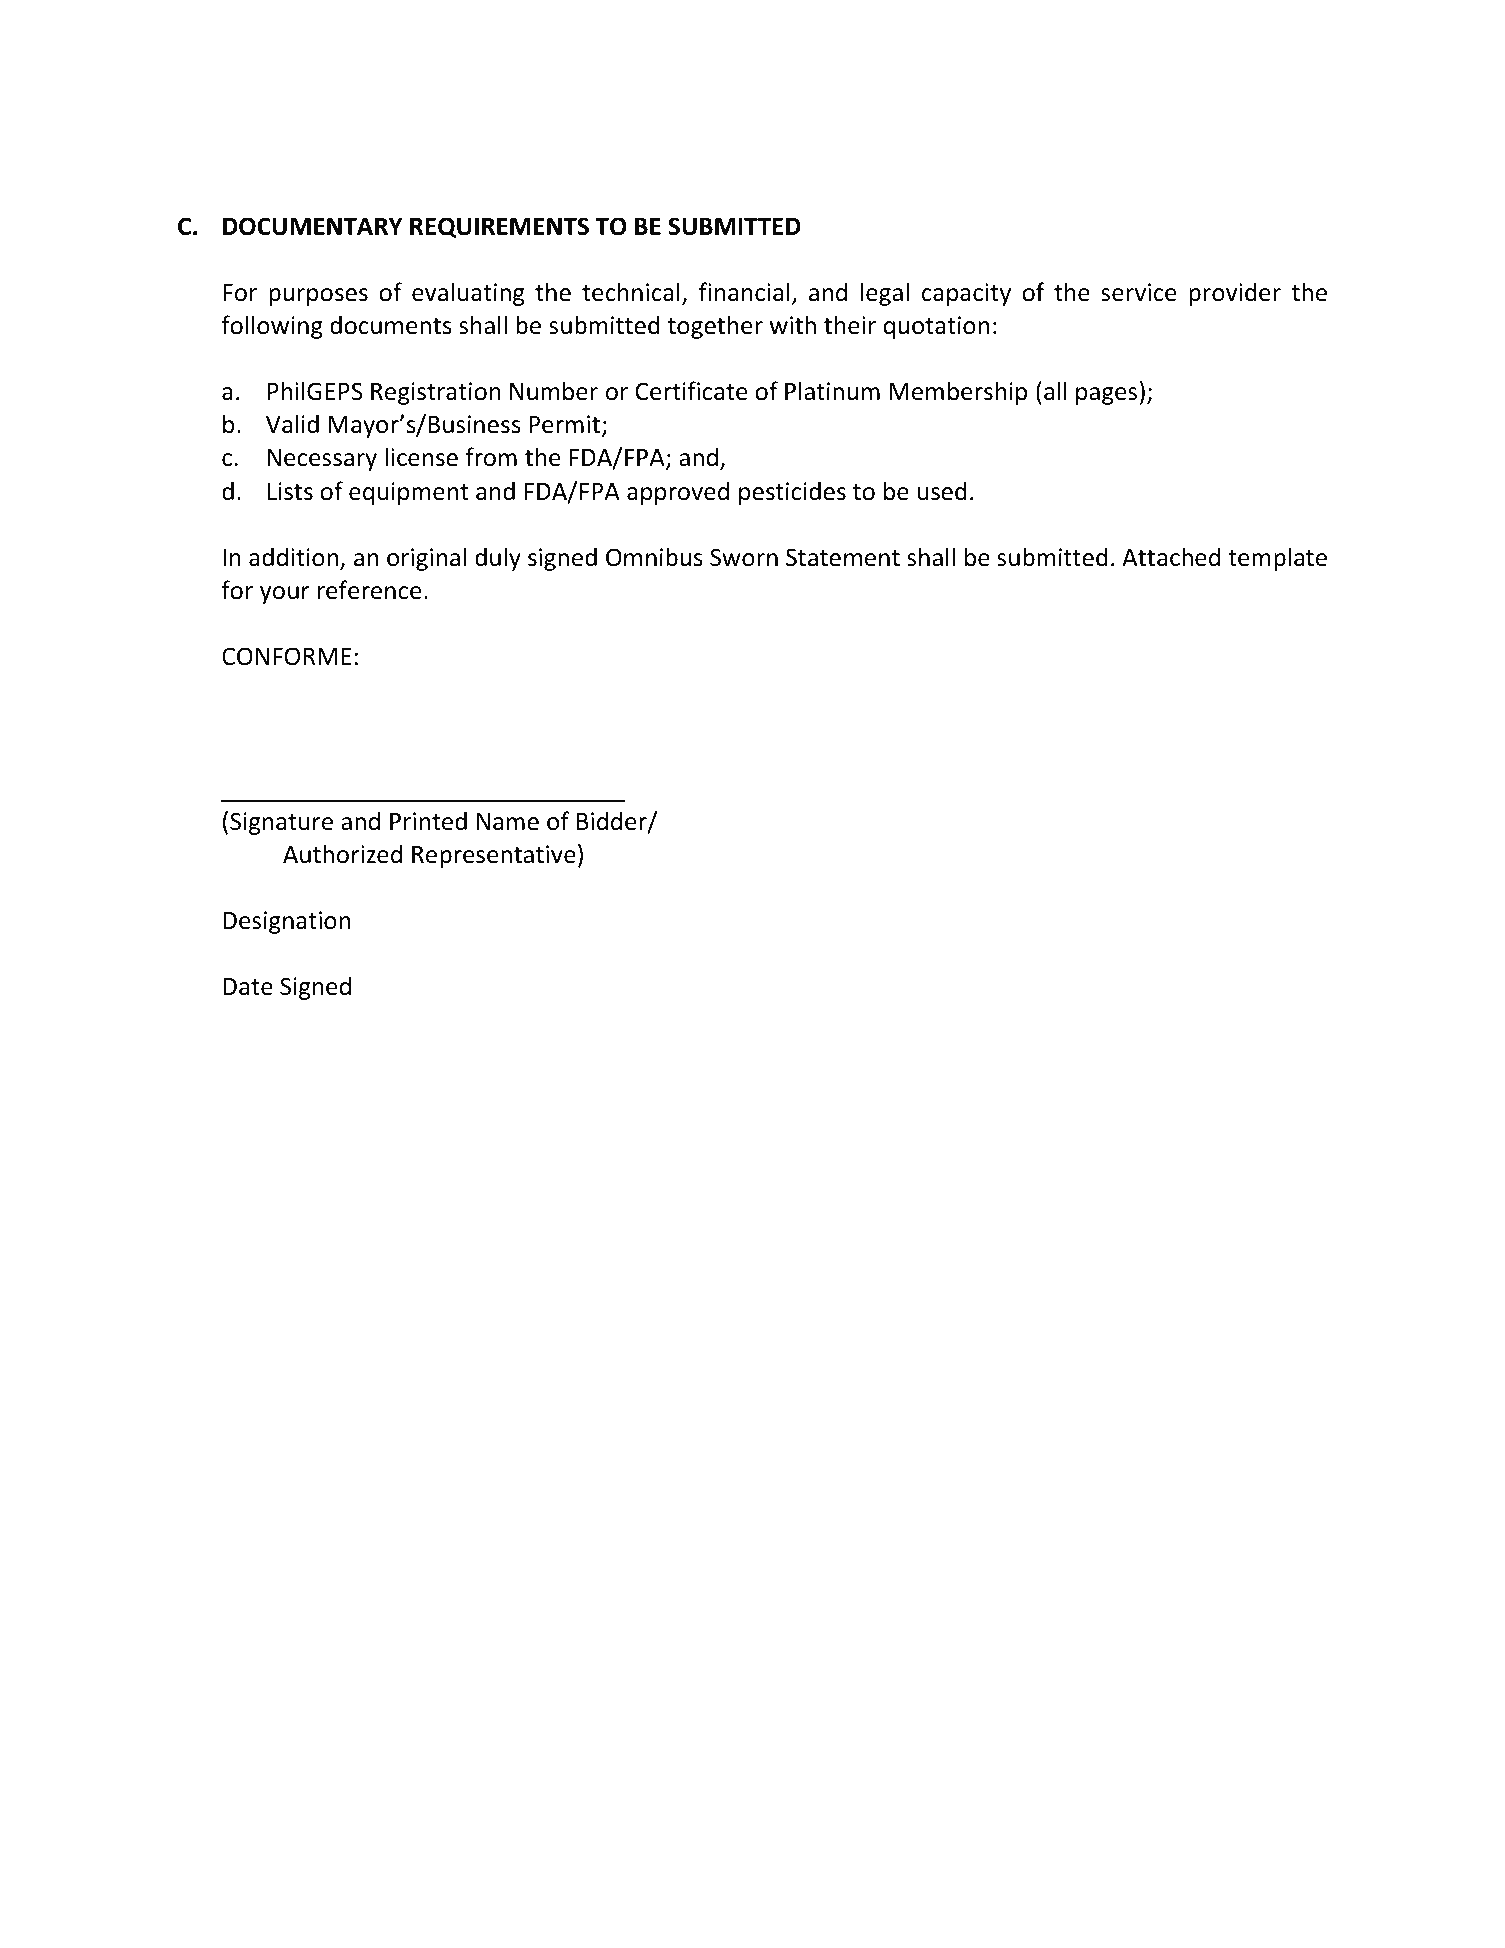 The height and width of the document is (1948, 1505). I want to click on financial, so click(744, 292).
